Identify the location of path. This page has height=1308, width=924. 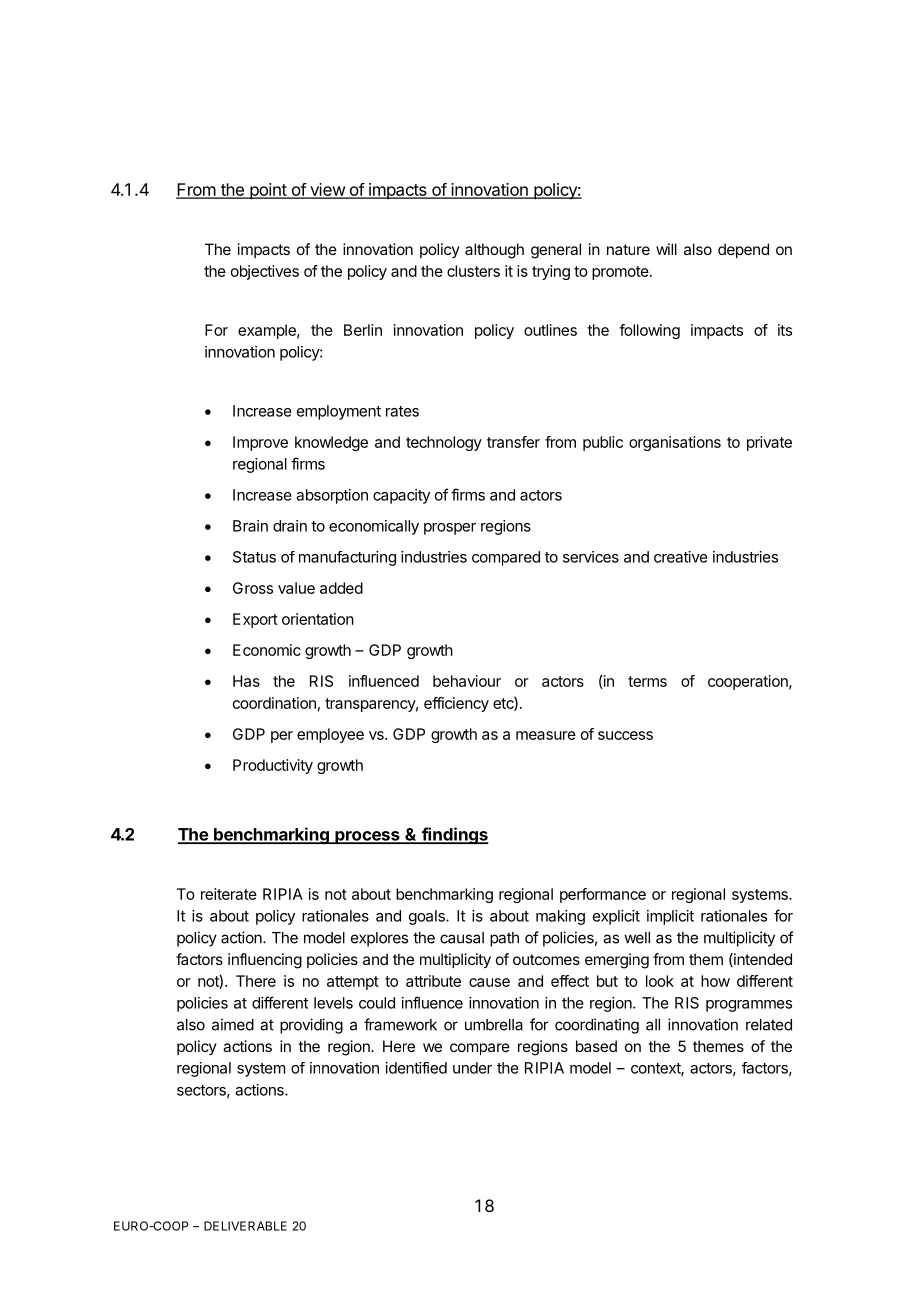
(504, 939).
